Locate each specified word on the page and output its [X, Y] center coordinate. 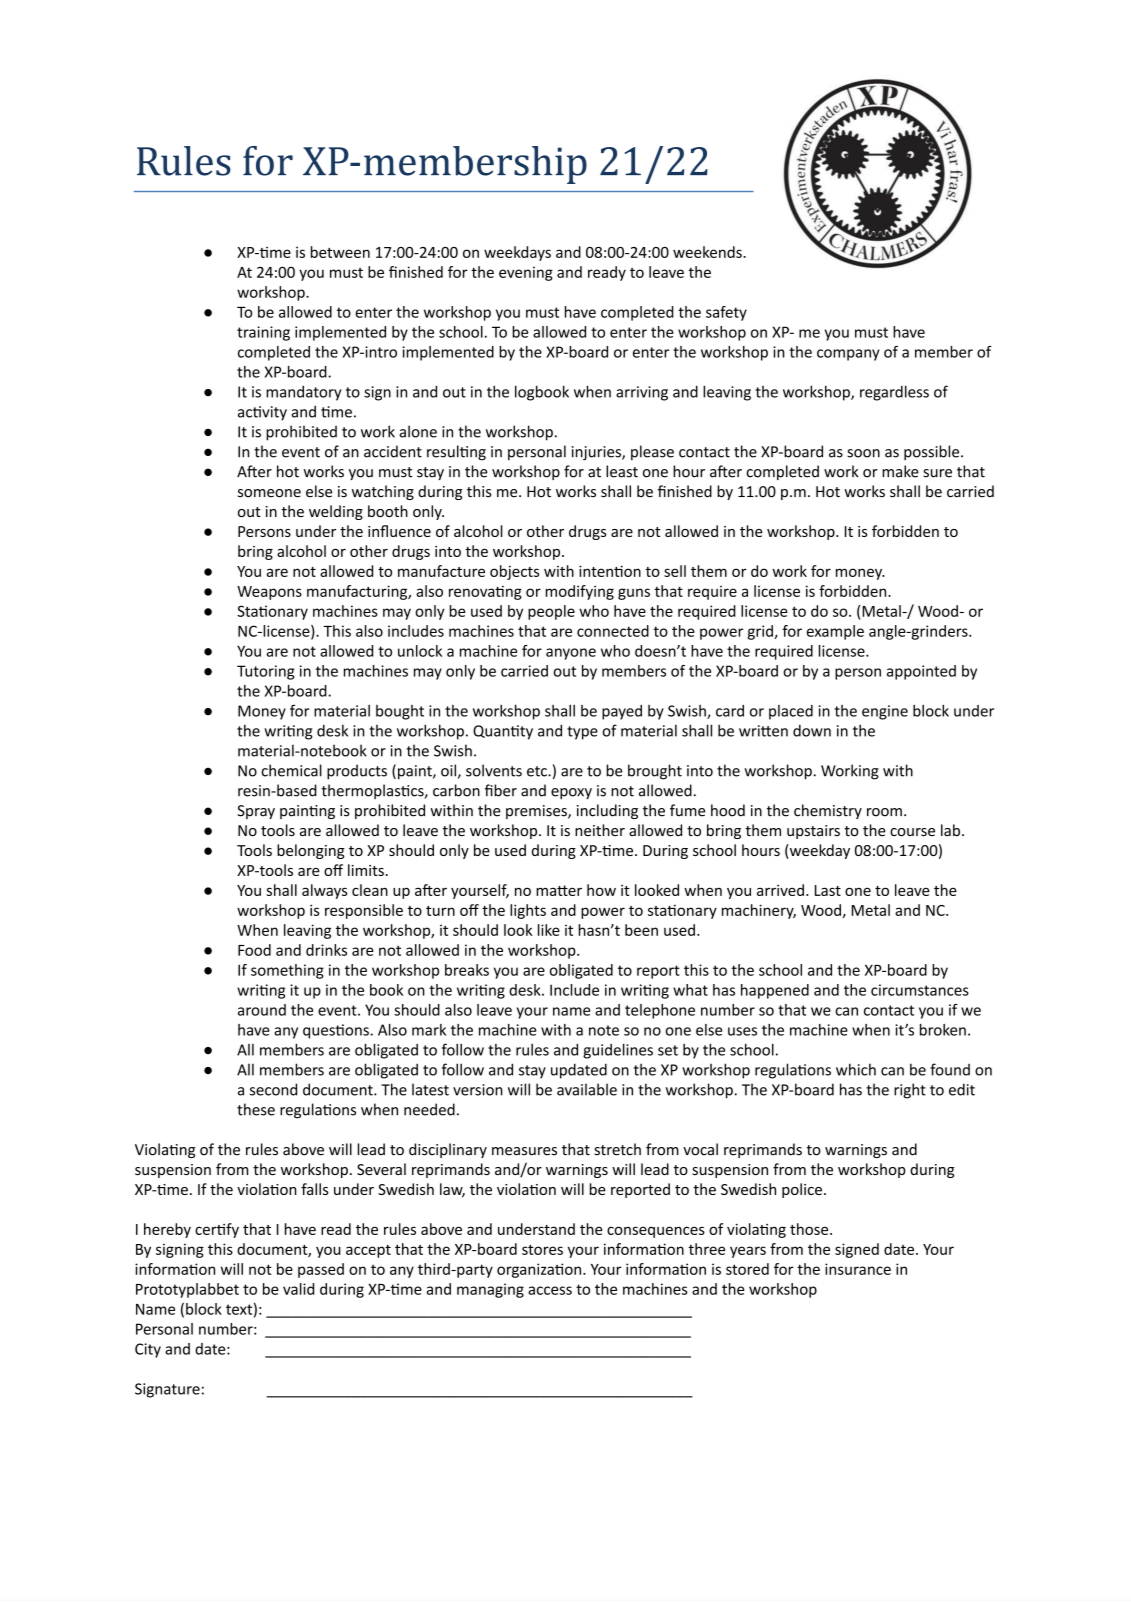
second [273, 1089]
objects [514, 572]
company [848, 355]
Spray [256, 812]
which [856, 1069]
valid [298, 1289]
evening [526, 273]
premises [537, 812]
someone [269, 493]
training [263, 333]
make [900, 471]
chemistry [828, 811]
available [587, 1089]
